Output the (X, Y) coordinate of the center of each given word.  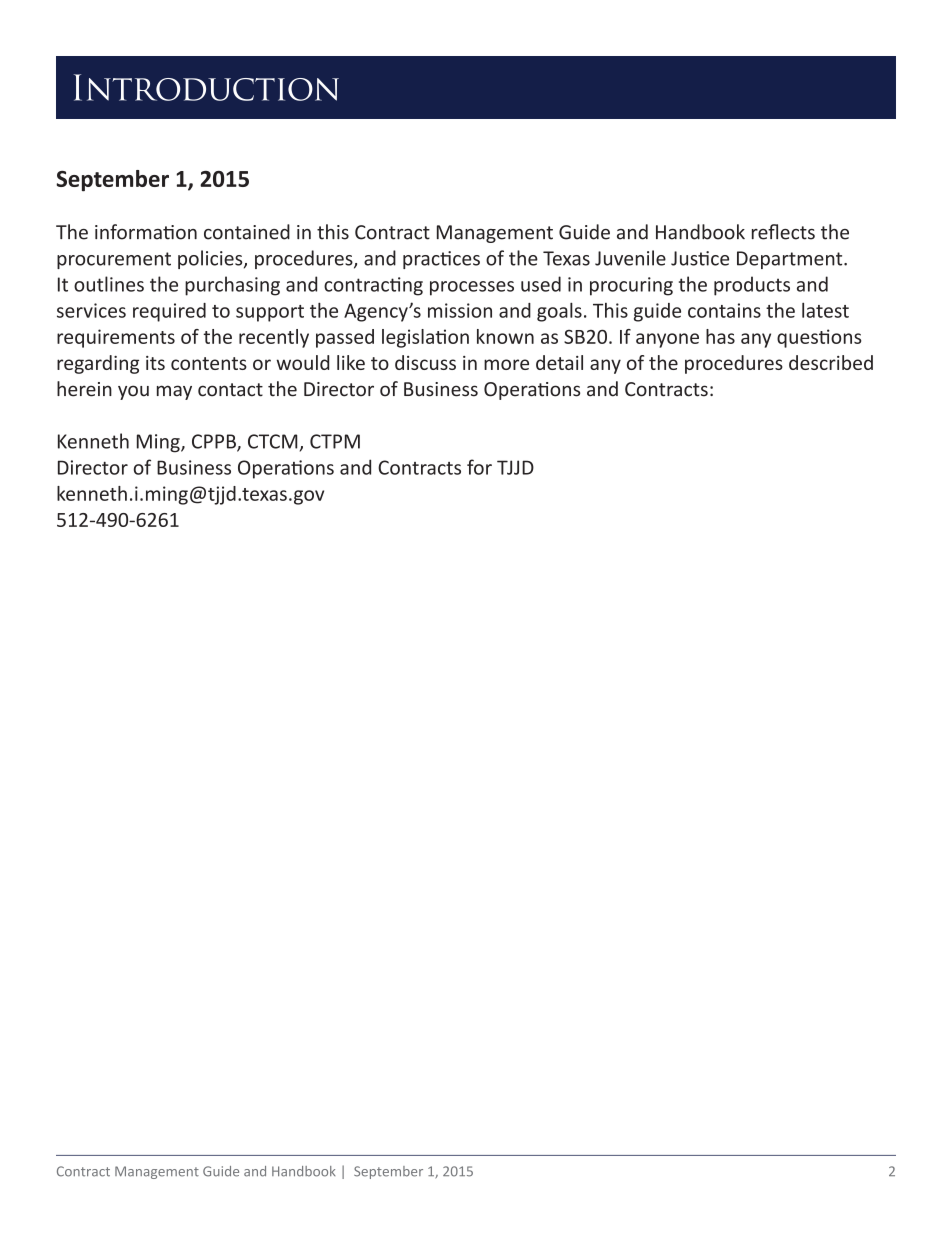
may (174, 392)
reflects (783, 232)
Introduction (206, 87)
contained (247, 232)
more (506, 364)
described (831, 362)
